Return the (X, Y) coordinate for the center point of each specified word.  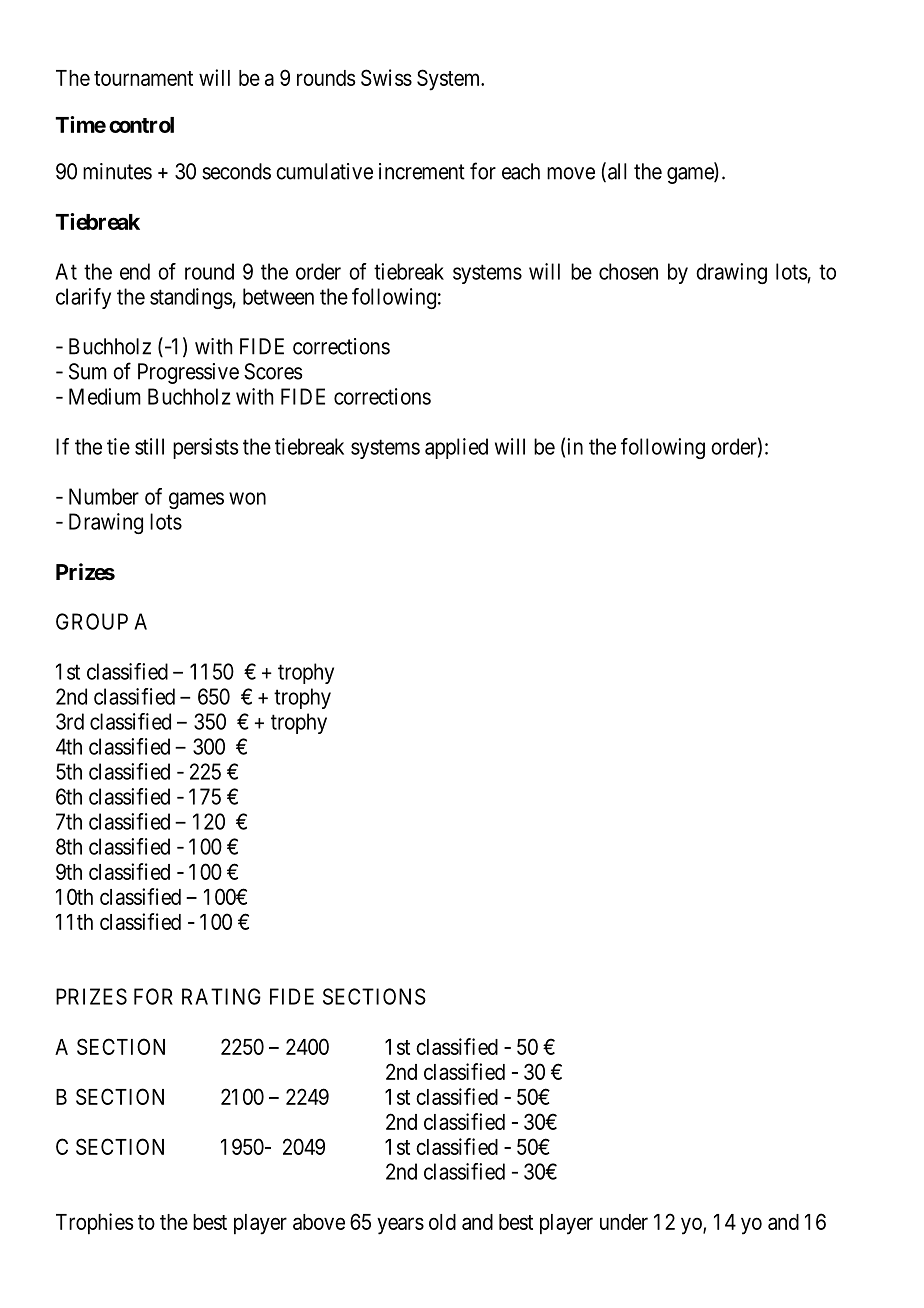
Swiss (386, 77)
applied (456, 448)
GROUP (92, 621)
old (442, 1222)
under (624, 1222)
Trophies (95, 1224)
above (319, 1222)
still (149, 446)
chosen (628, 271)
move (571, 173)
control (141, 125)
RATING (221, 996)
